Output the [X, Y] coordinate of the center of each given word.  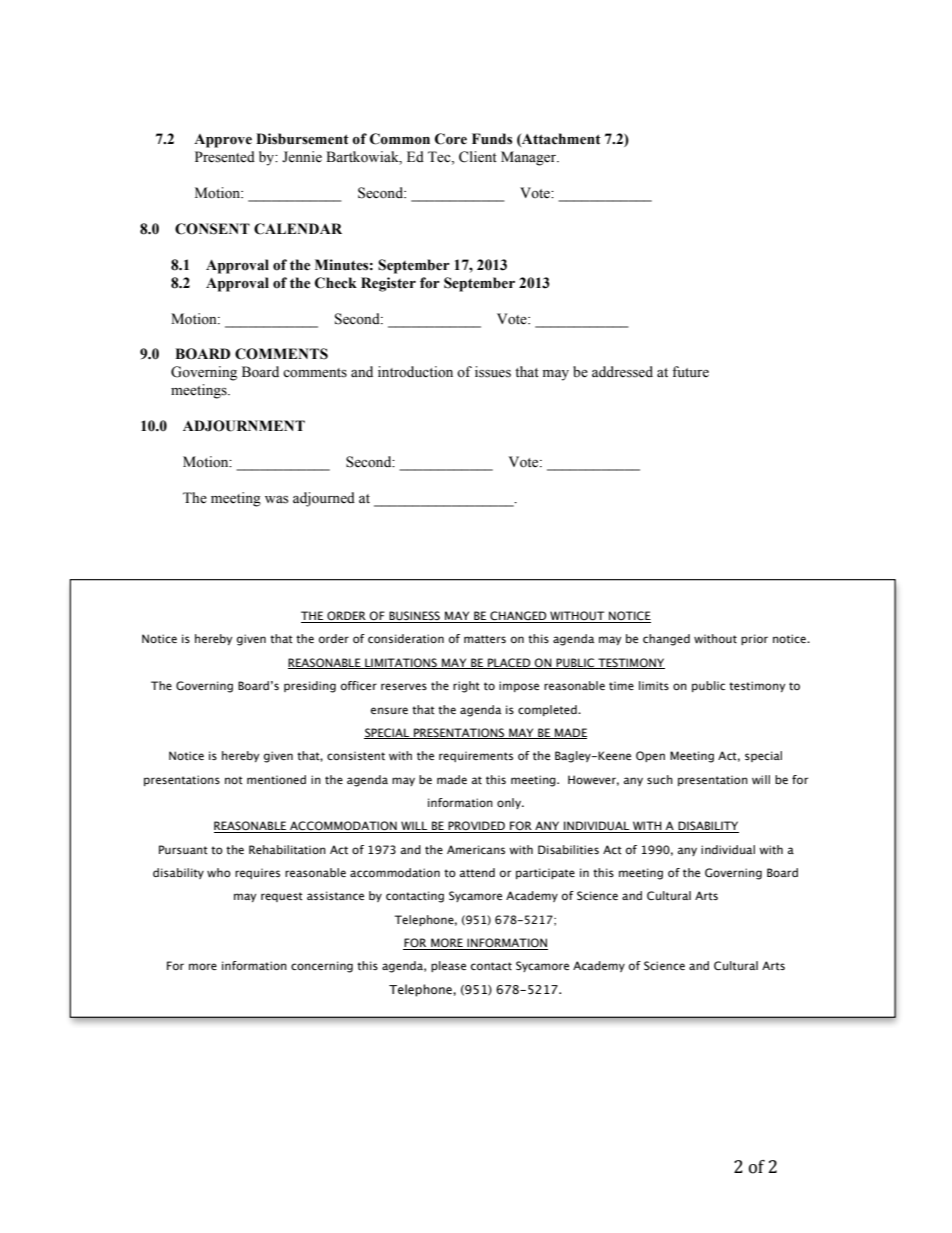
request [282, 897]
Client [478, 157]
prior [754, 639]
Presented [225, 157]
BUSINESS [414, 617]
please [448, 966]
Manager [530, 158]
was [276, 500]
